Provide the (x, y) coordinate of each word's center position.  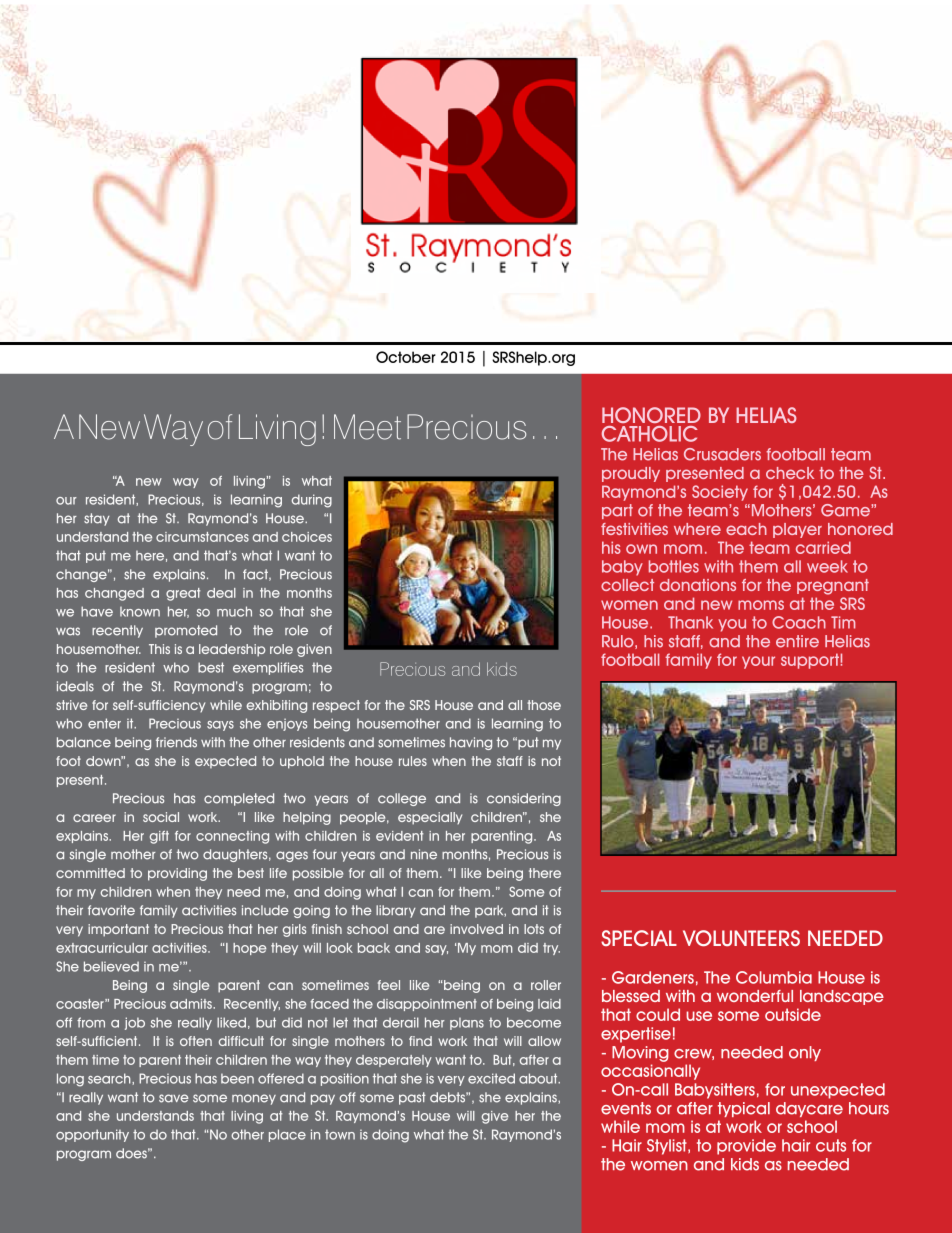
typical (744, 1109)
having (471, 743)
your (758, 662)
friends (176, 742)
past (412, 1098)
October (406, 357)
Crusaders (722, 454)
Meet (367, 427)
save (174, 1098)
